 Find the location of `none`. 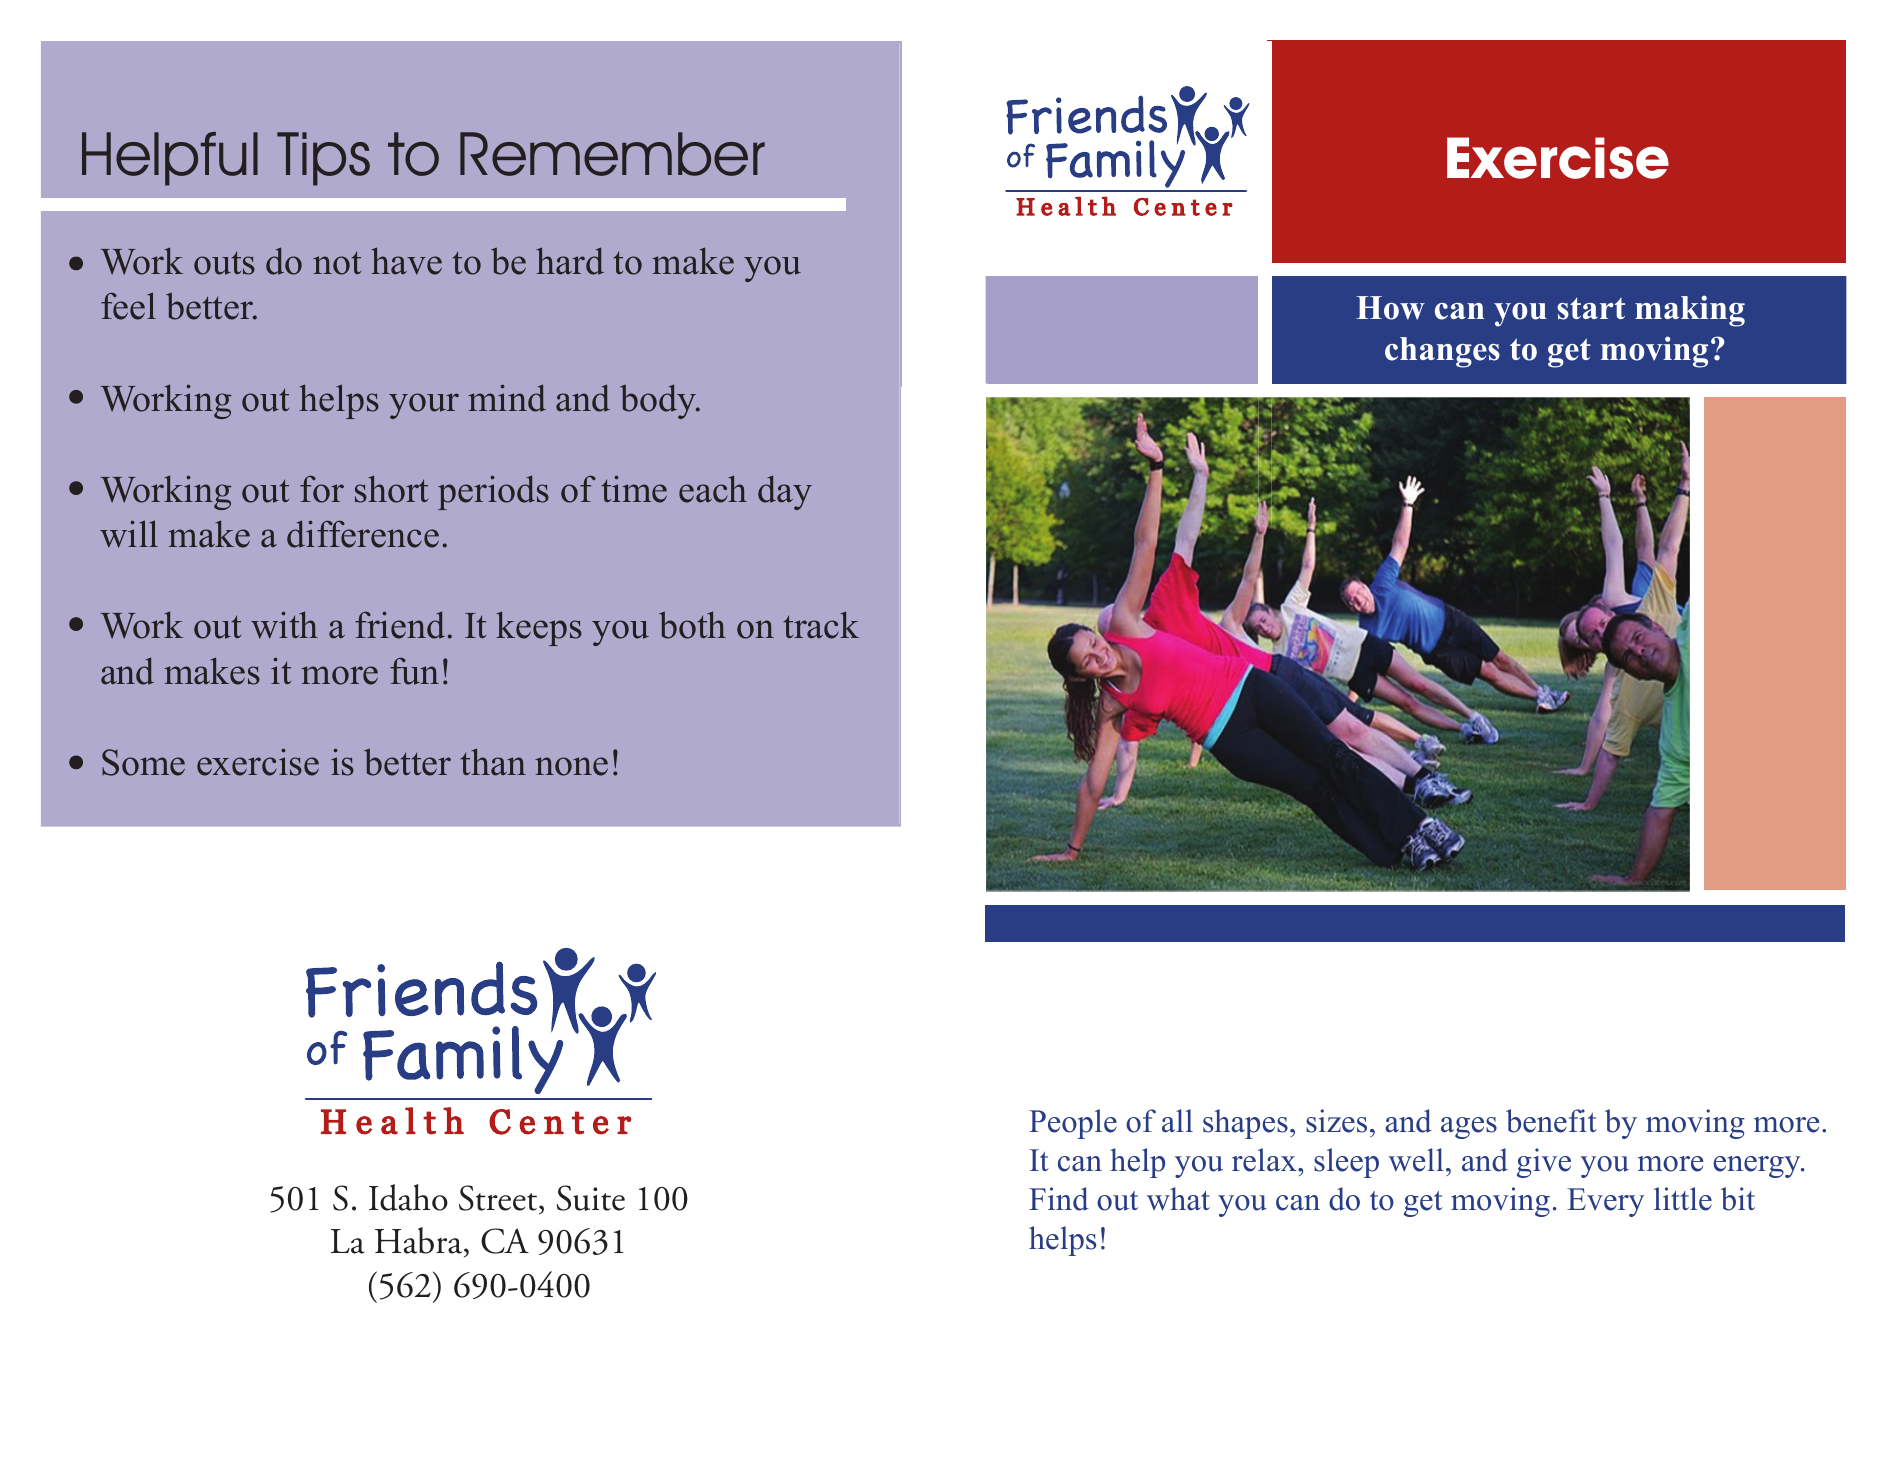

none is located at coordinates (571, 766).
